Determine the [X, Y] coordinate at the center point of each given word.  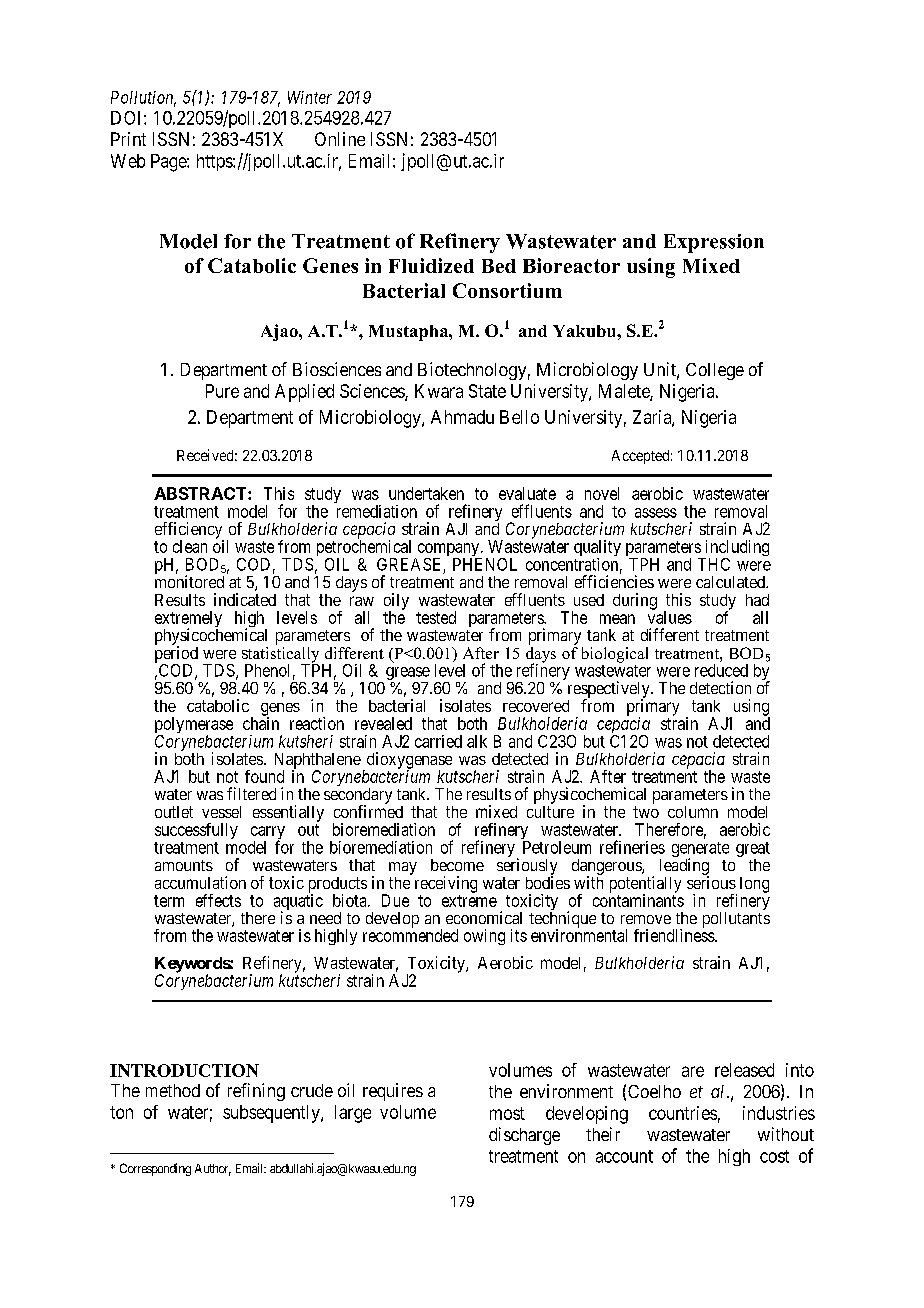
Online [340, 139]
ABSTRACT [201, 493]
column [693, 812]
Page [169, 163]
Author [213, 1170]
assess [656, 513]
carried [438, 741]
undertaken [426, 493]
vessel [221, 812]
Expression [714, 243]
